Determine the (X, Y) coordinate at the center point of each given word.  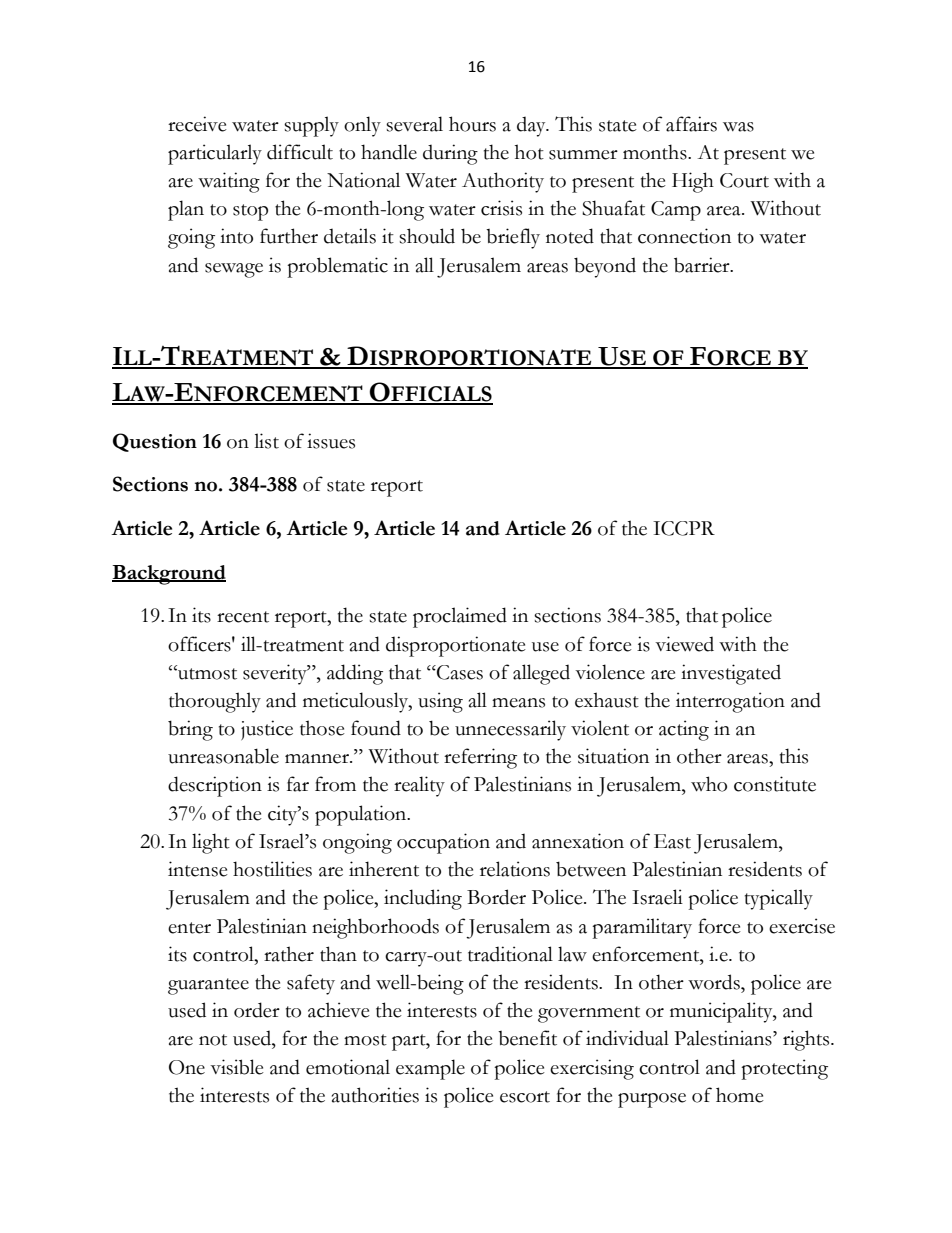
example (430, 1069)
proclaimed (460, 617)
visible (237, 1067)
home (740, 1095)
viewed (684, 644)
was (738, 127)
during (450, 154)
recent (243, 617)
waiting (229, 182)
